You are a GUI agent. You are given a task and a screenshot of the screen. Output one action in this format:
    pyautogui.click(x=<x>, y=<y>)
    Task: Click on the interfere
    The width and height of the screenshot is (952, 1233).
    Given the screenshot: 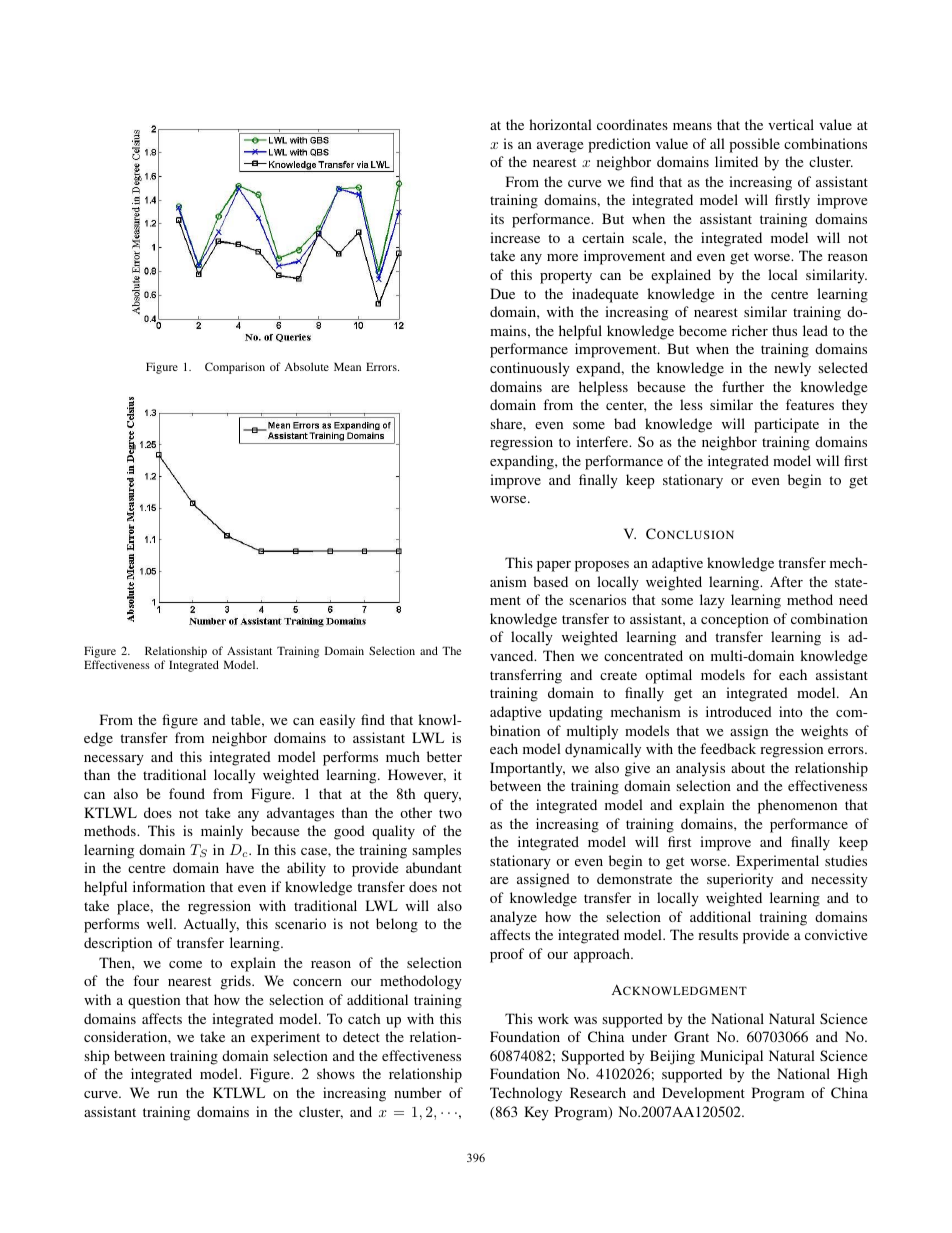 What is the action you would take?
    pyautogui.click(x=603, y=441)
